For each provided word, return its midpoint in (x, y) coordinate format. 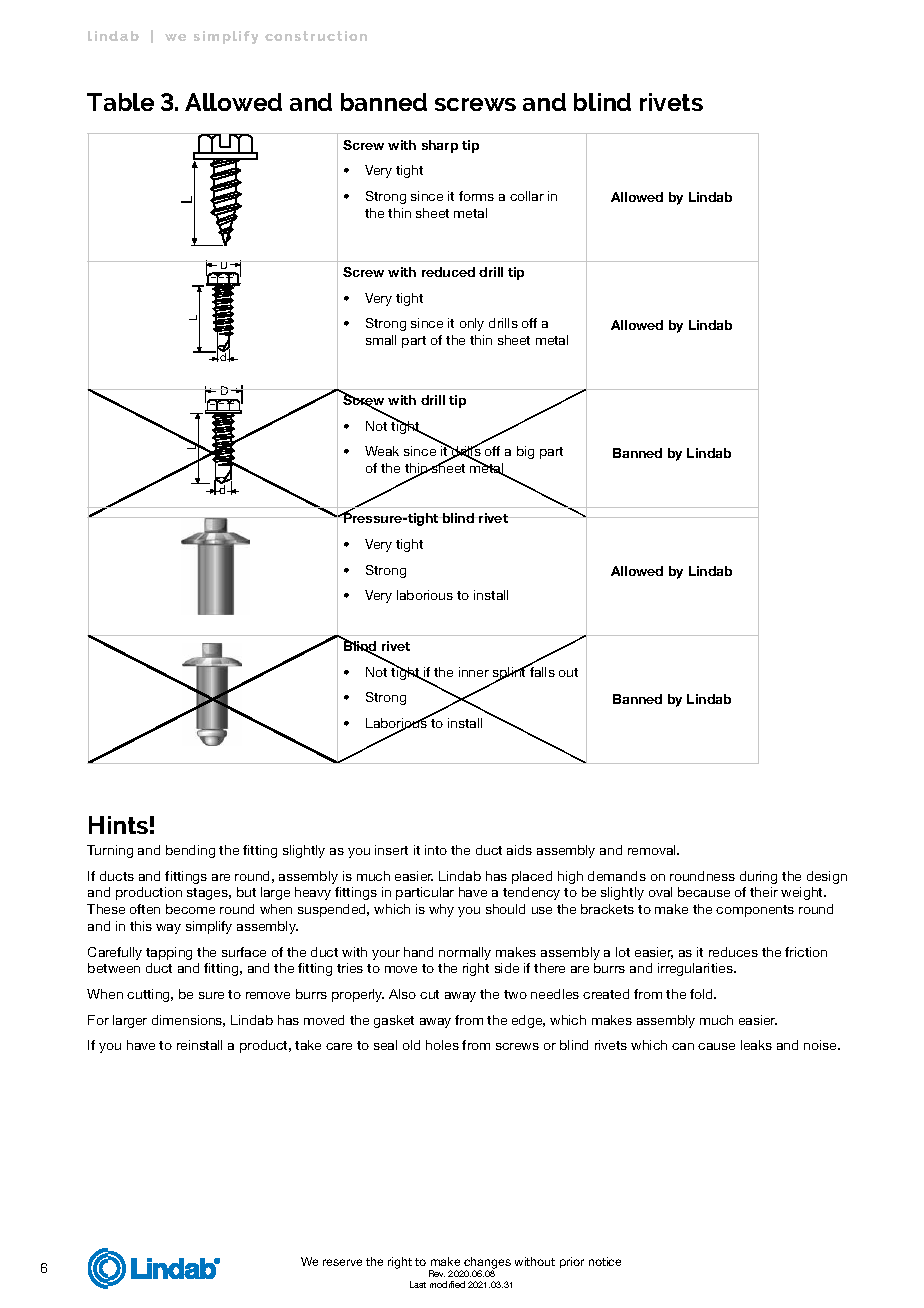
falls (541, 671)
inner (474, 672)
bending (190, 851)
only (472, 324)
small (381, 340)
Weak (382, 451)
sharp (440, 146)
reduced (448, 272)
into (436, 850)
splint (510, 673)
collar (527, 196)
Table (120, 102)
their (764, 892)
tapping (169, 953)
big (525, 452)
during (758, 877)
